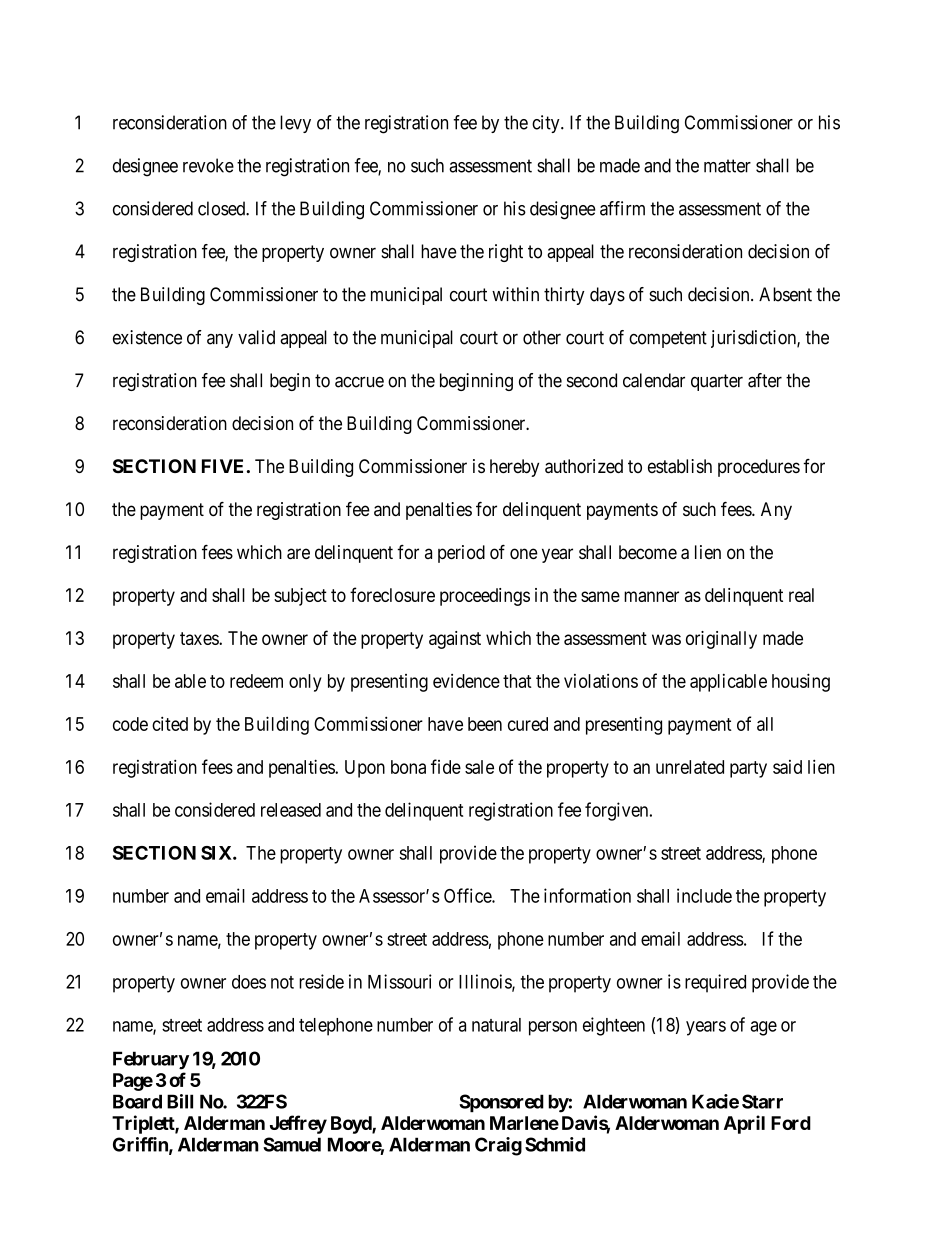  What do you see at coordinates (455, 640) in the image?
I see `against` at bounding box center [455, 640].
